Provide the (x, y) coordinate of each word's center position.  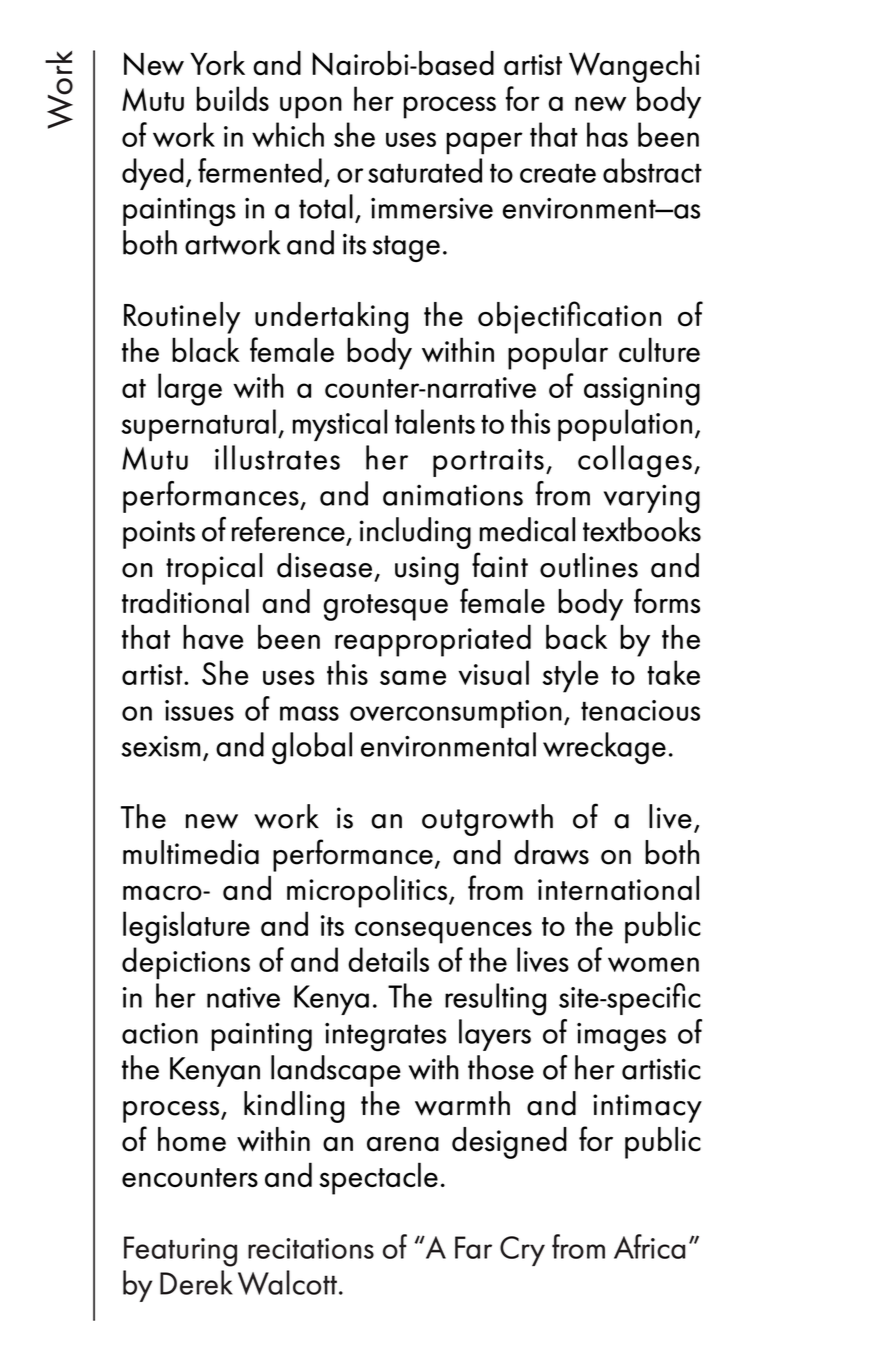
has (607, 134)
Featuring (180, 1251)
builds (233, 98)
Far (473, 1247)
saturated (425, 170)
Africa (649, 1246)
